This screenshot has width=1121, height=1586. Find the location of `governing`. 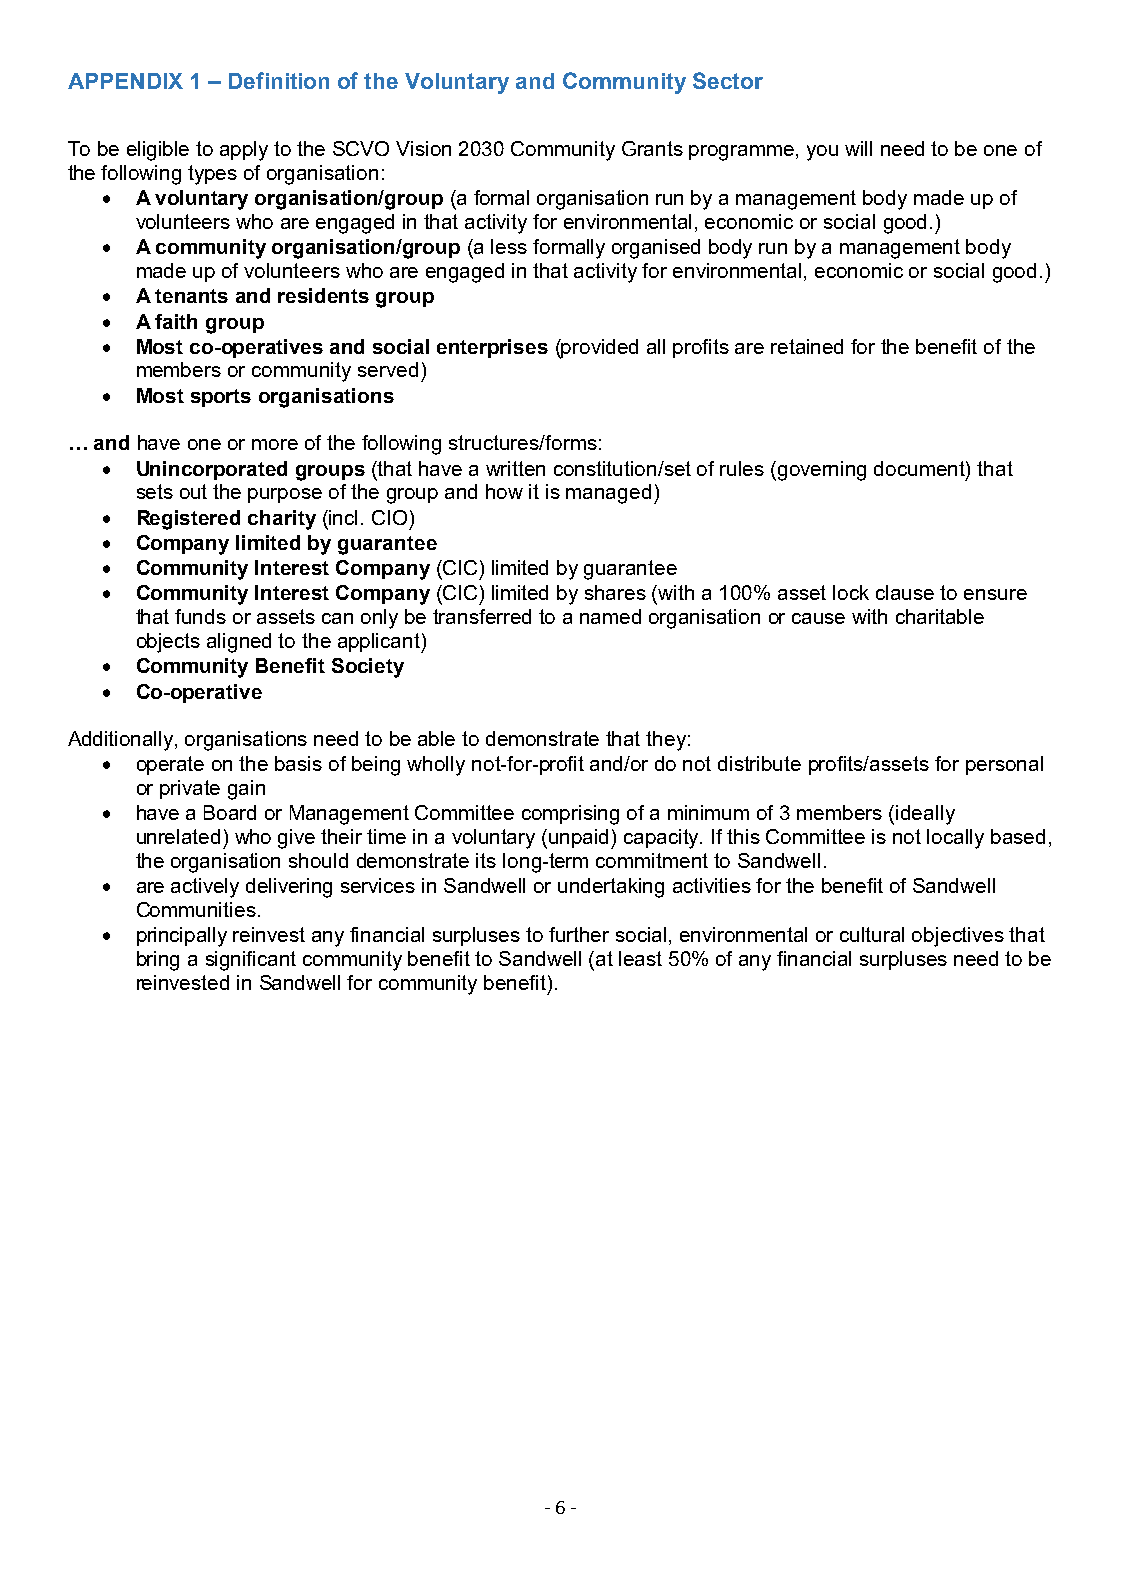

governing is located at coordinates (822, 471).
